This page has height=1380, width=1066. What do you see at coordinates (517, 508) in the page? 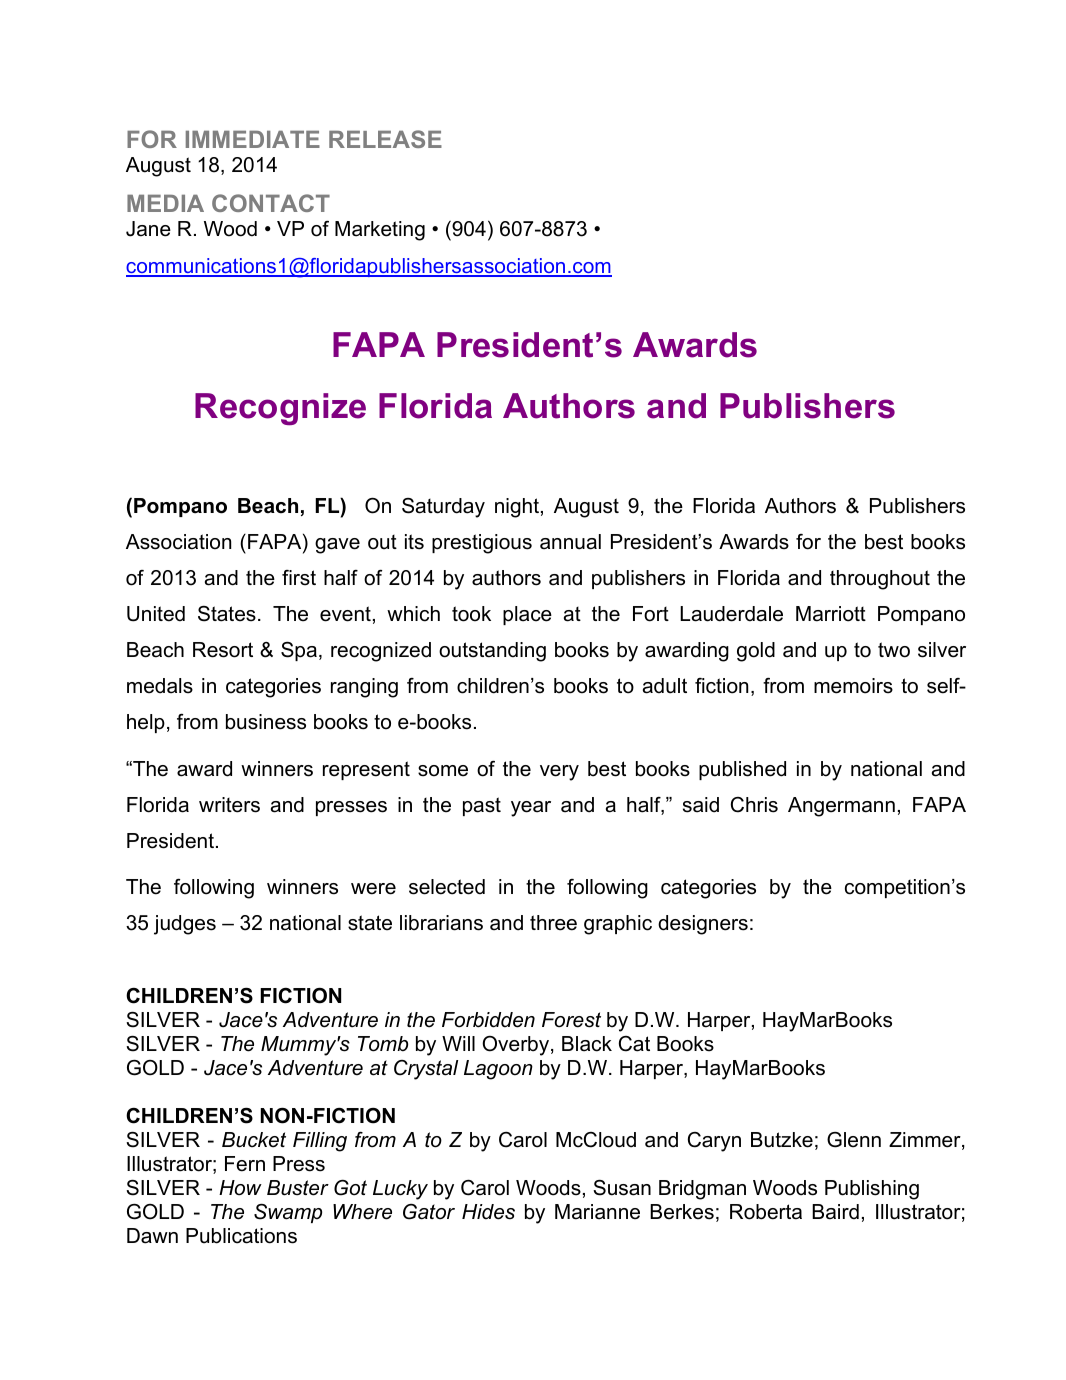
I see `night` at bounding box center [517, 508].
